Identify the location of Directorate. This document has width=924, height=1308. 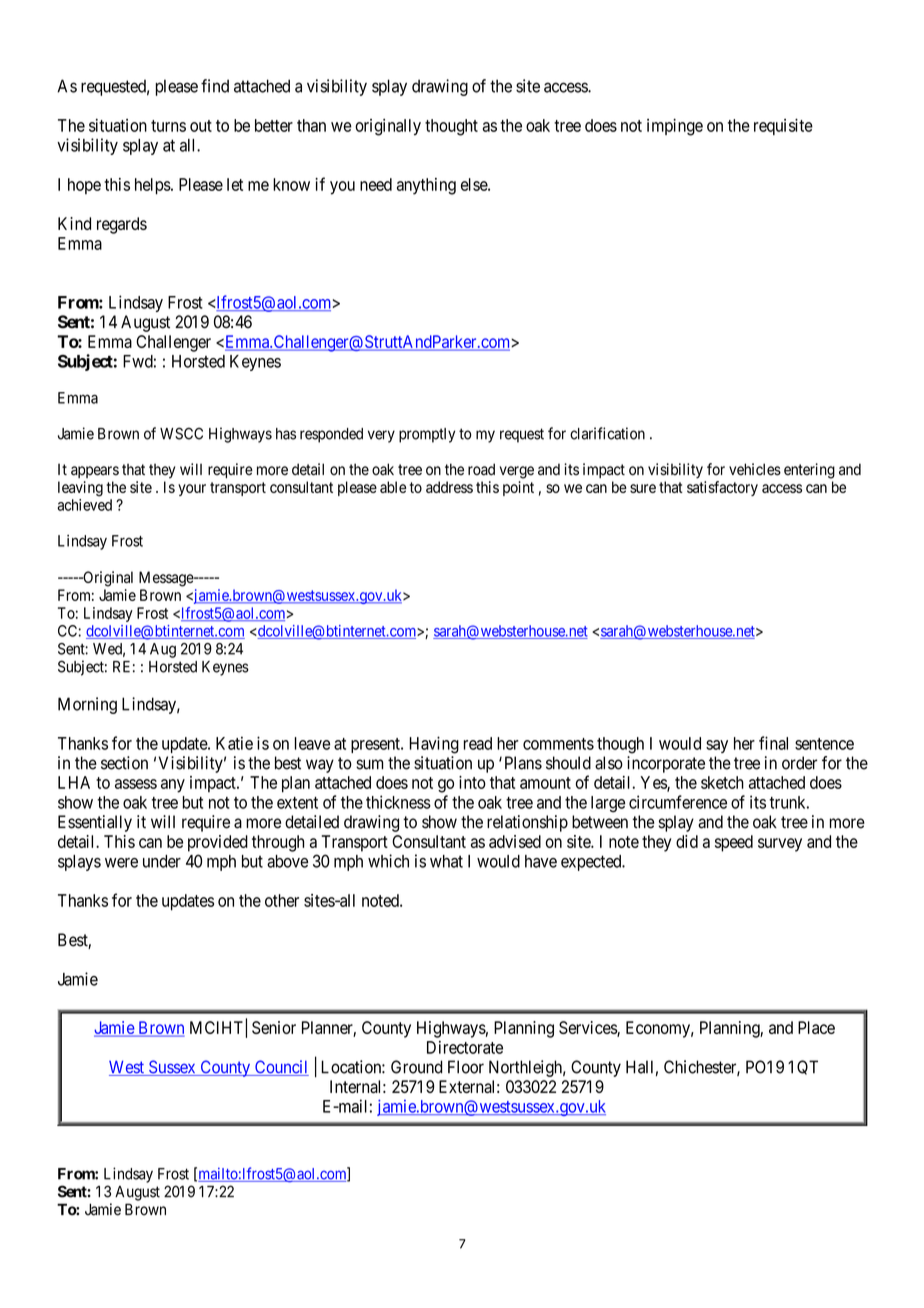
(465, 1047).
